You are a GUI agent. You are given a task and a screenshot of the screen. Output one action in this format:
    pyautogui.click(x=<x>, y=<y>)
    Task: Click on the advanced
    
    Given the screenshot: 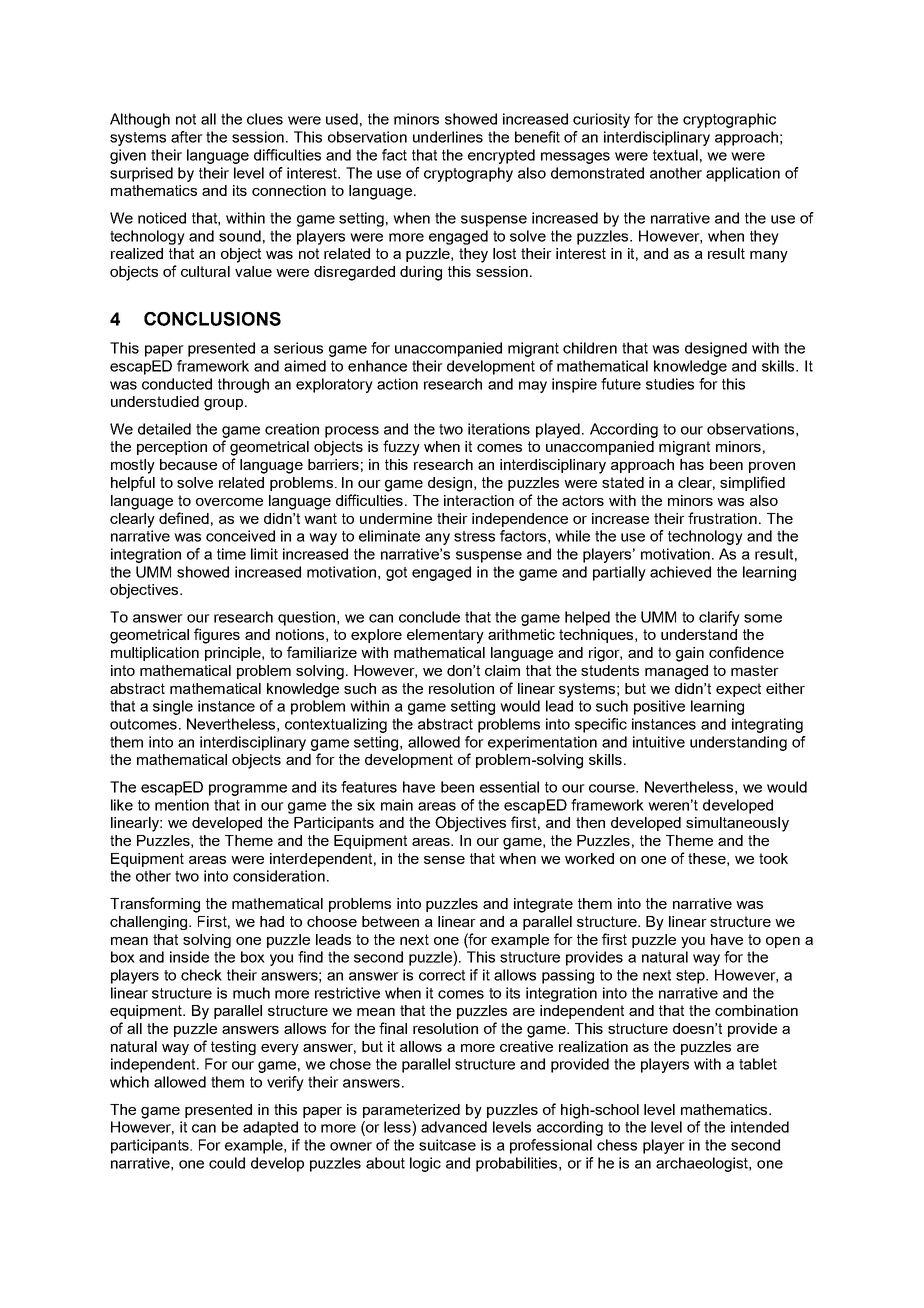 What is the action you would take?
    pyautogui.click(x=454, y=1127)
